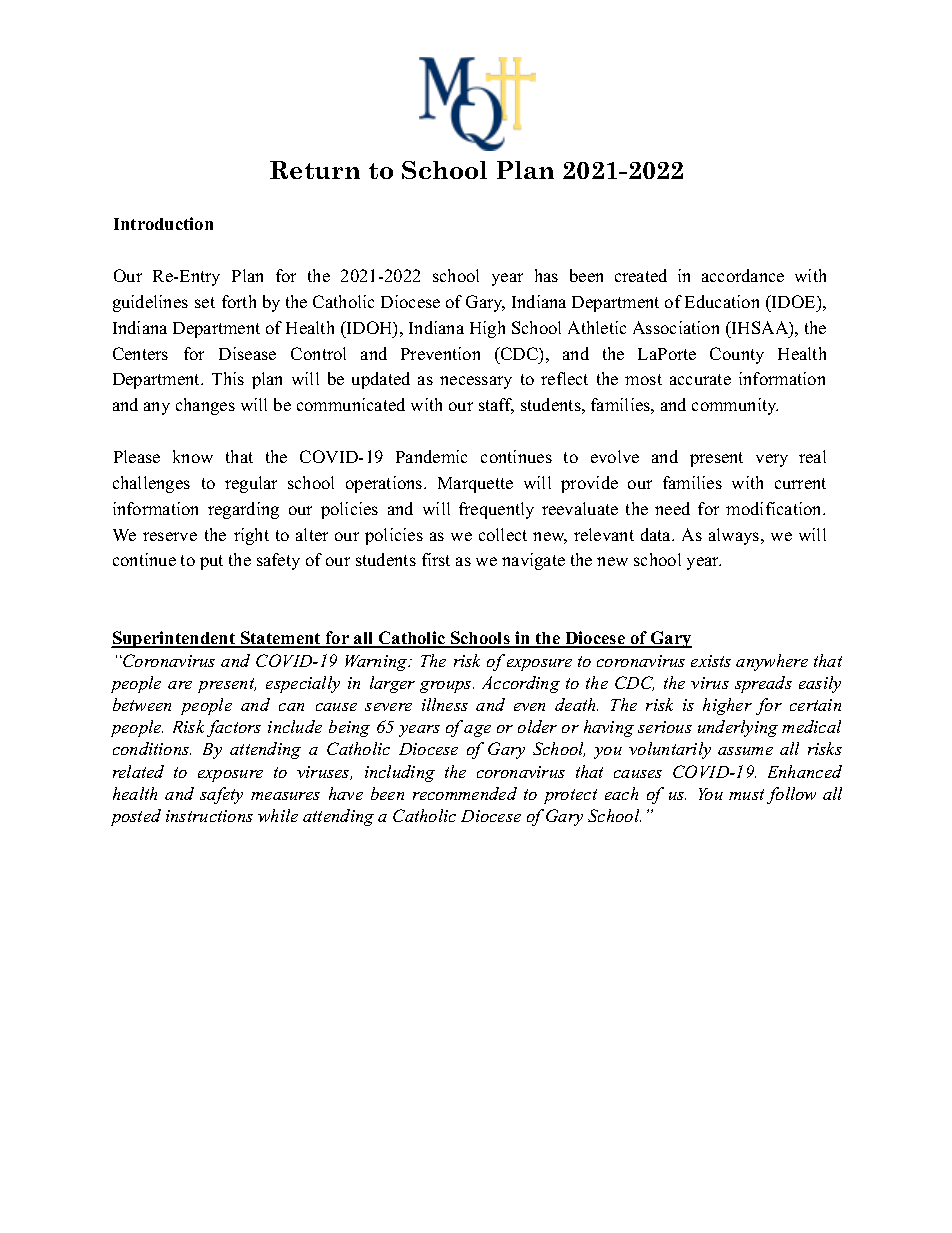  I want to click on Introduction, so click(163, 223).
